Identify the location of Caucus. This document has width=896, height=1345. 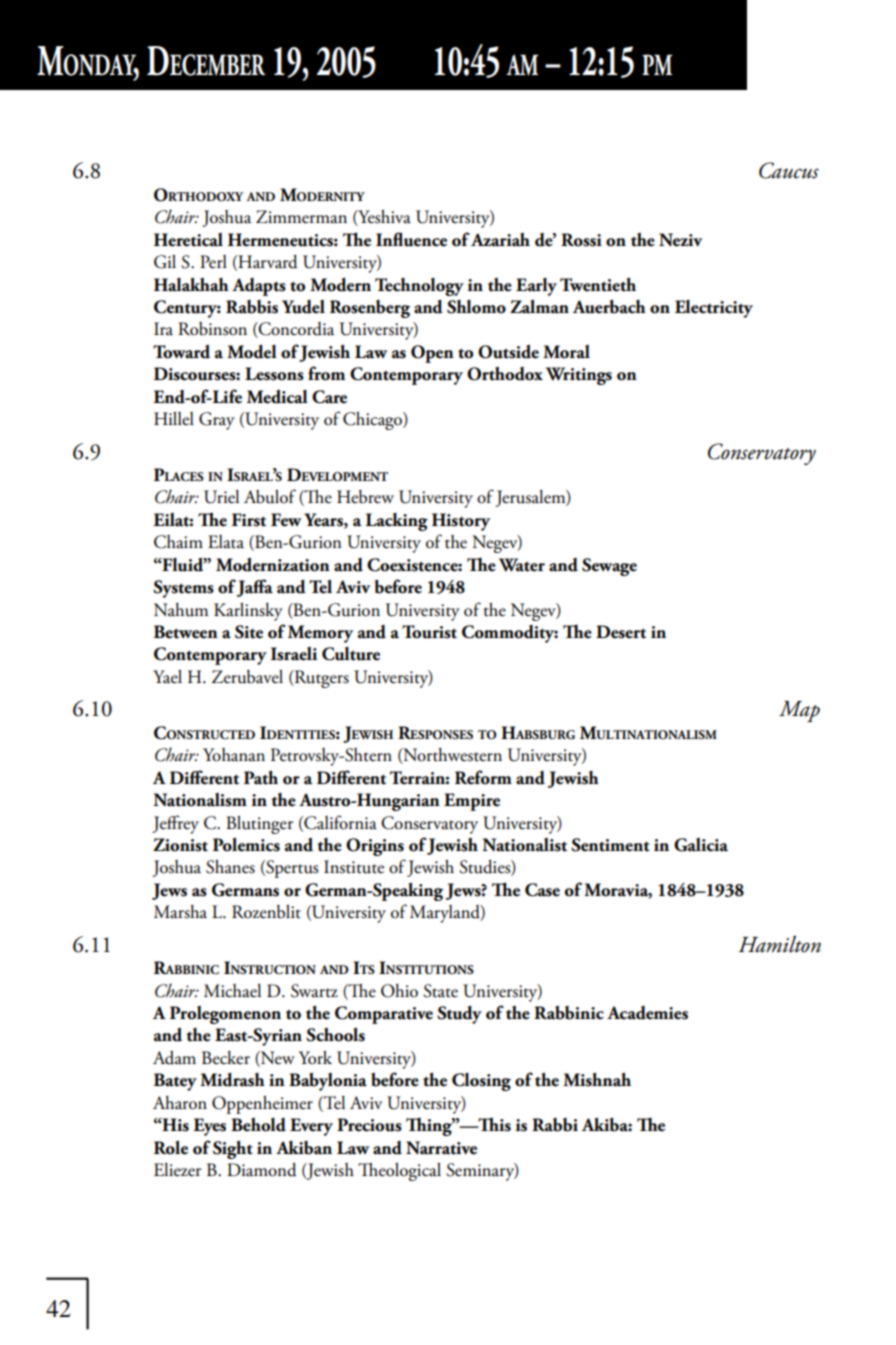
(789, 170).
